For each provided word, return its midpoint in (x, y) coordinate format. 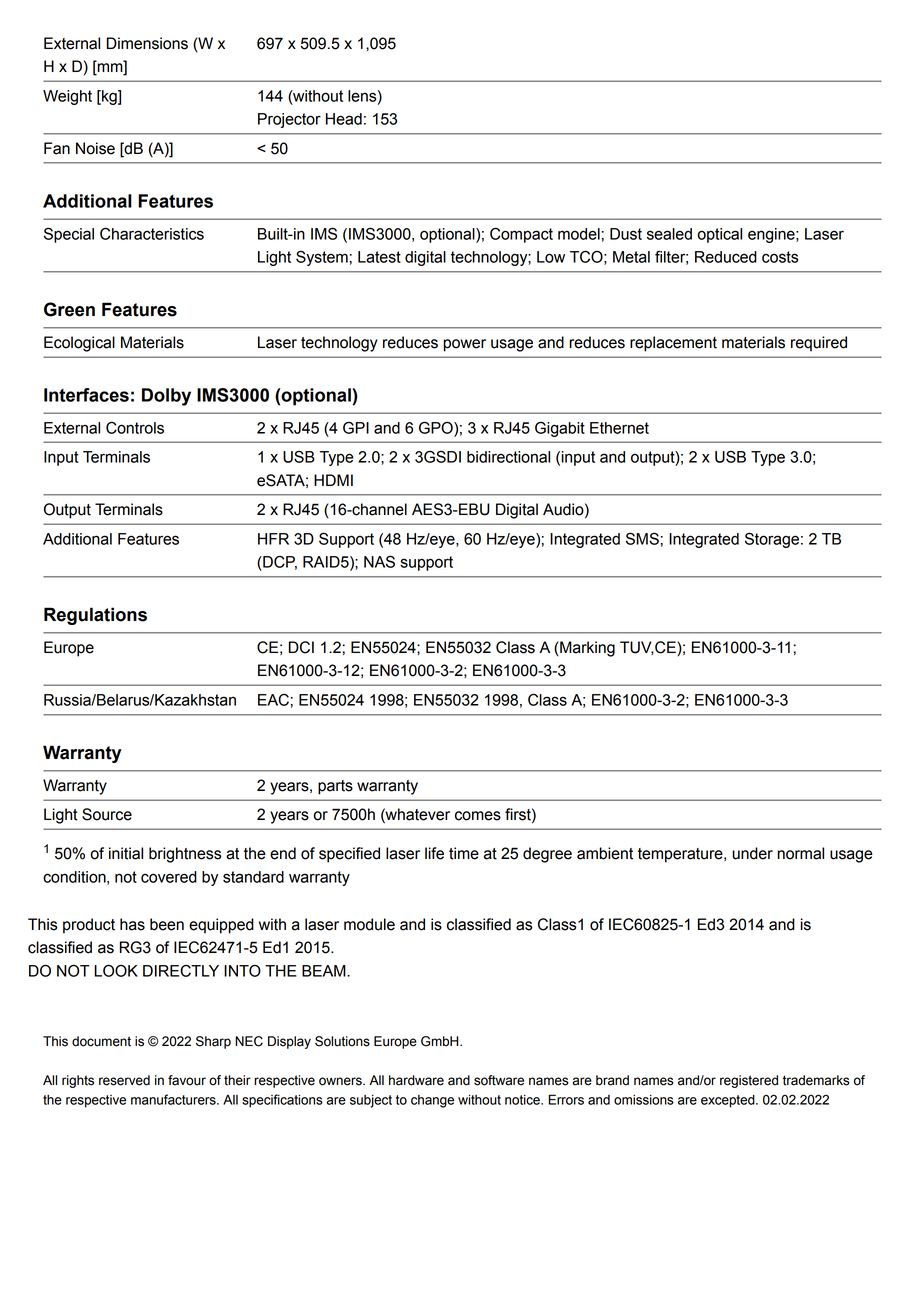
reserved (124, 1080)
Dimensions (147, 43)
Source (107, 814)
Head (344, 119)
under (752, 853)
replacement (673, 344)
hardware (416, 1080)
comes (478, 816)
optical (719, 235)
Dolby (166, 397)
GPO (437, 427)
